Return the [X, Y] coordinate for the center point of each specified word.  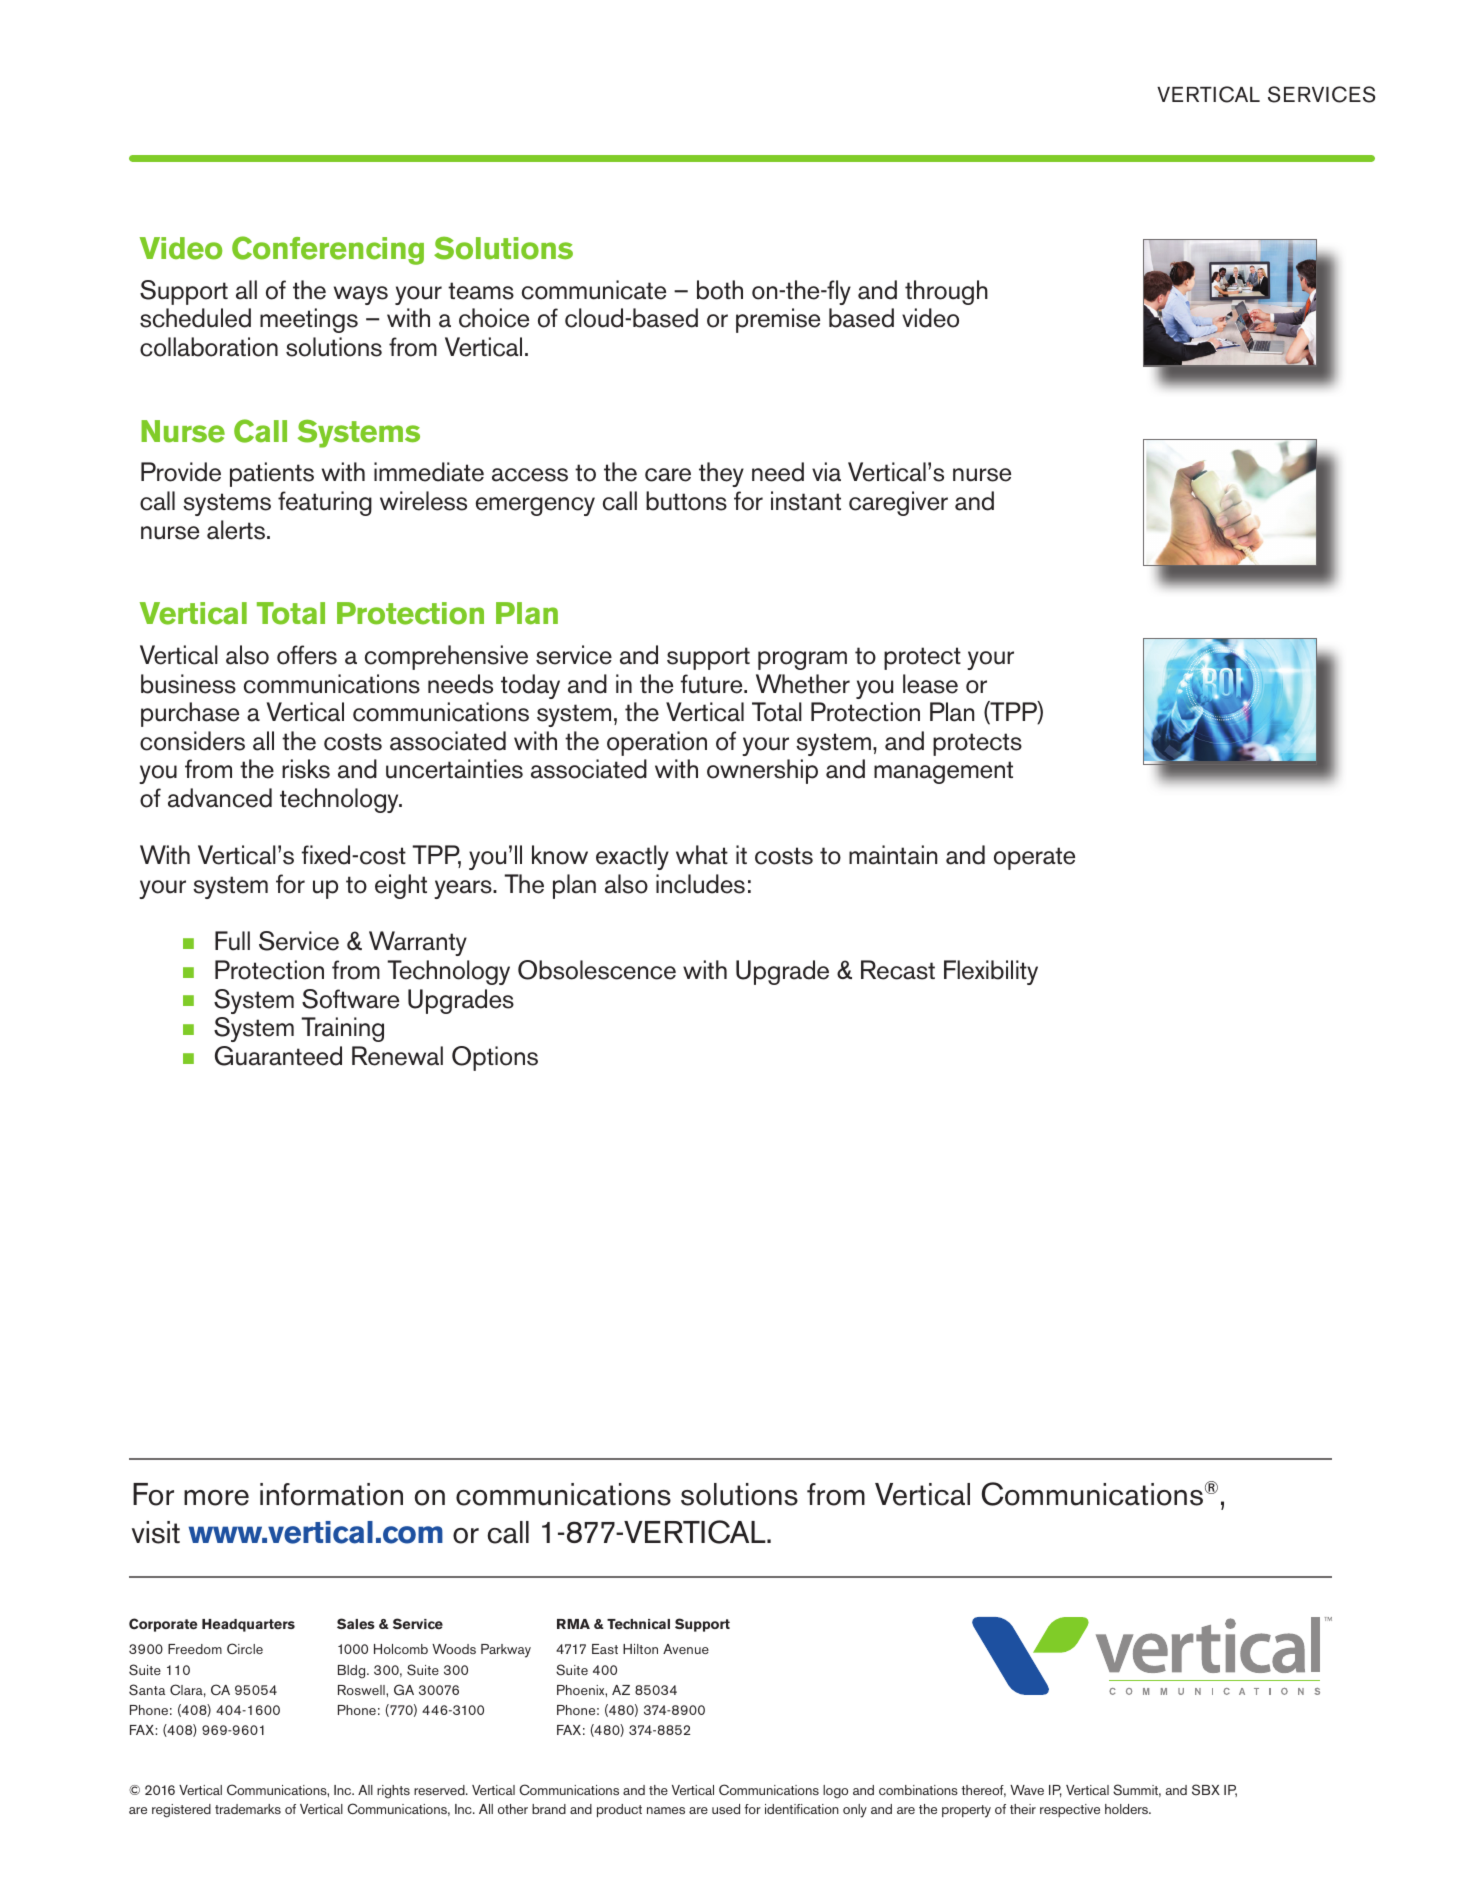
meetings [309, 320]
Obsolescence [597, 970]
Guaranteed [278, 1056]
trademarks [248, 1809]
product [619, 1810]
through [946, 292]
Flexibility [991, 972]
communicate [594, 290]
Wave [1027, 1790]
